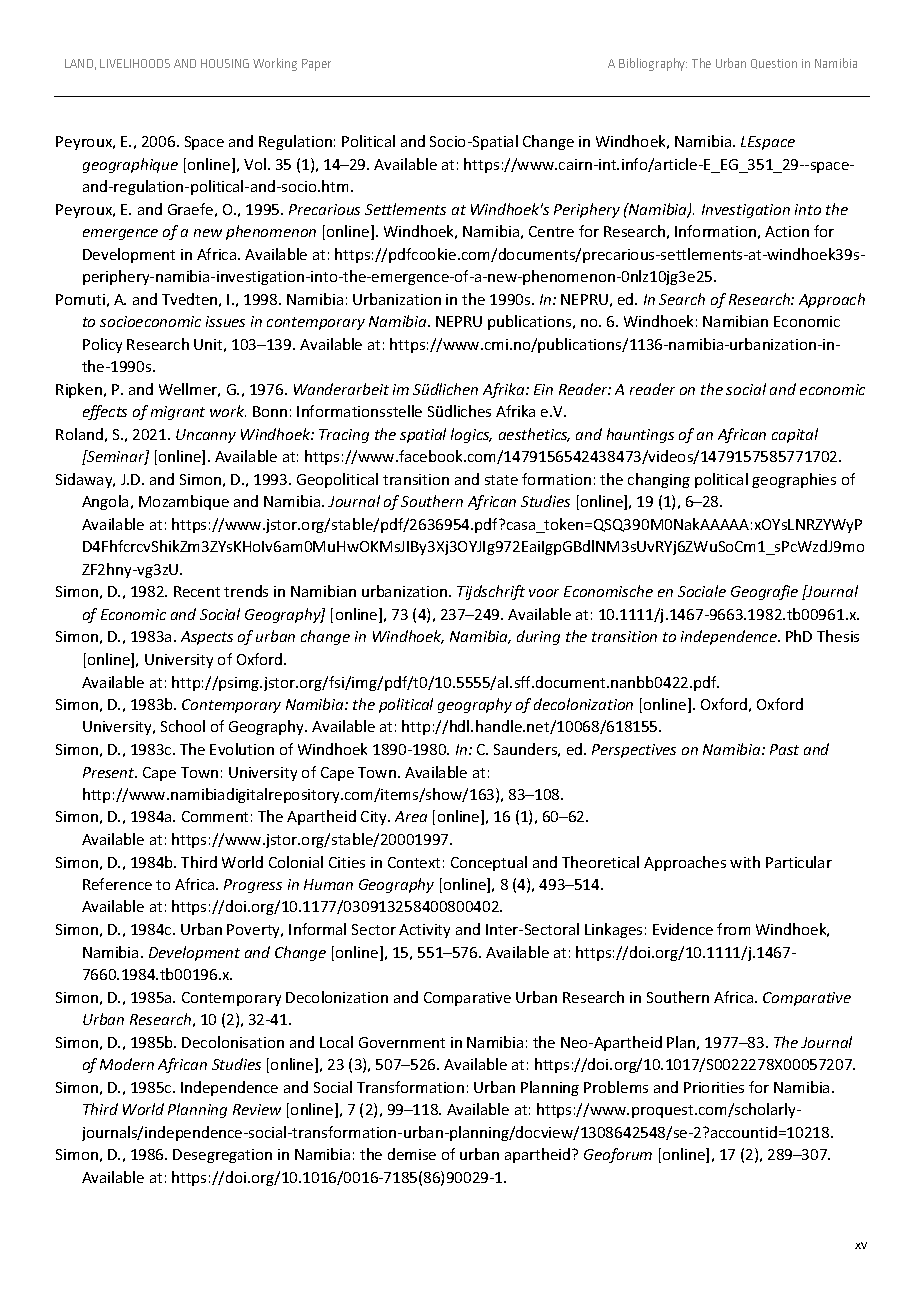  What do you see at coordinates (491, 592) in the screenshot?
I see `Tijdschrift` at bounding box center [491, 592].
